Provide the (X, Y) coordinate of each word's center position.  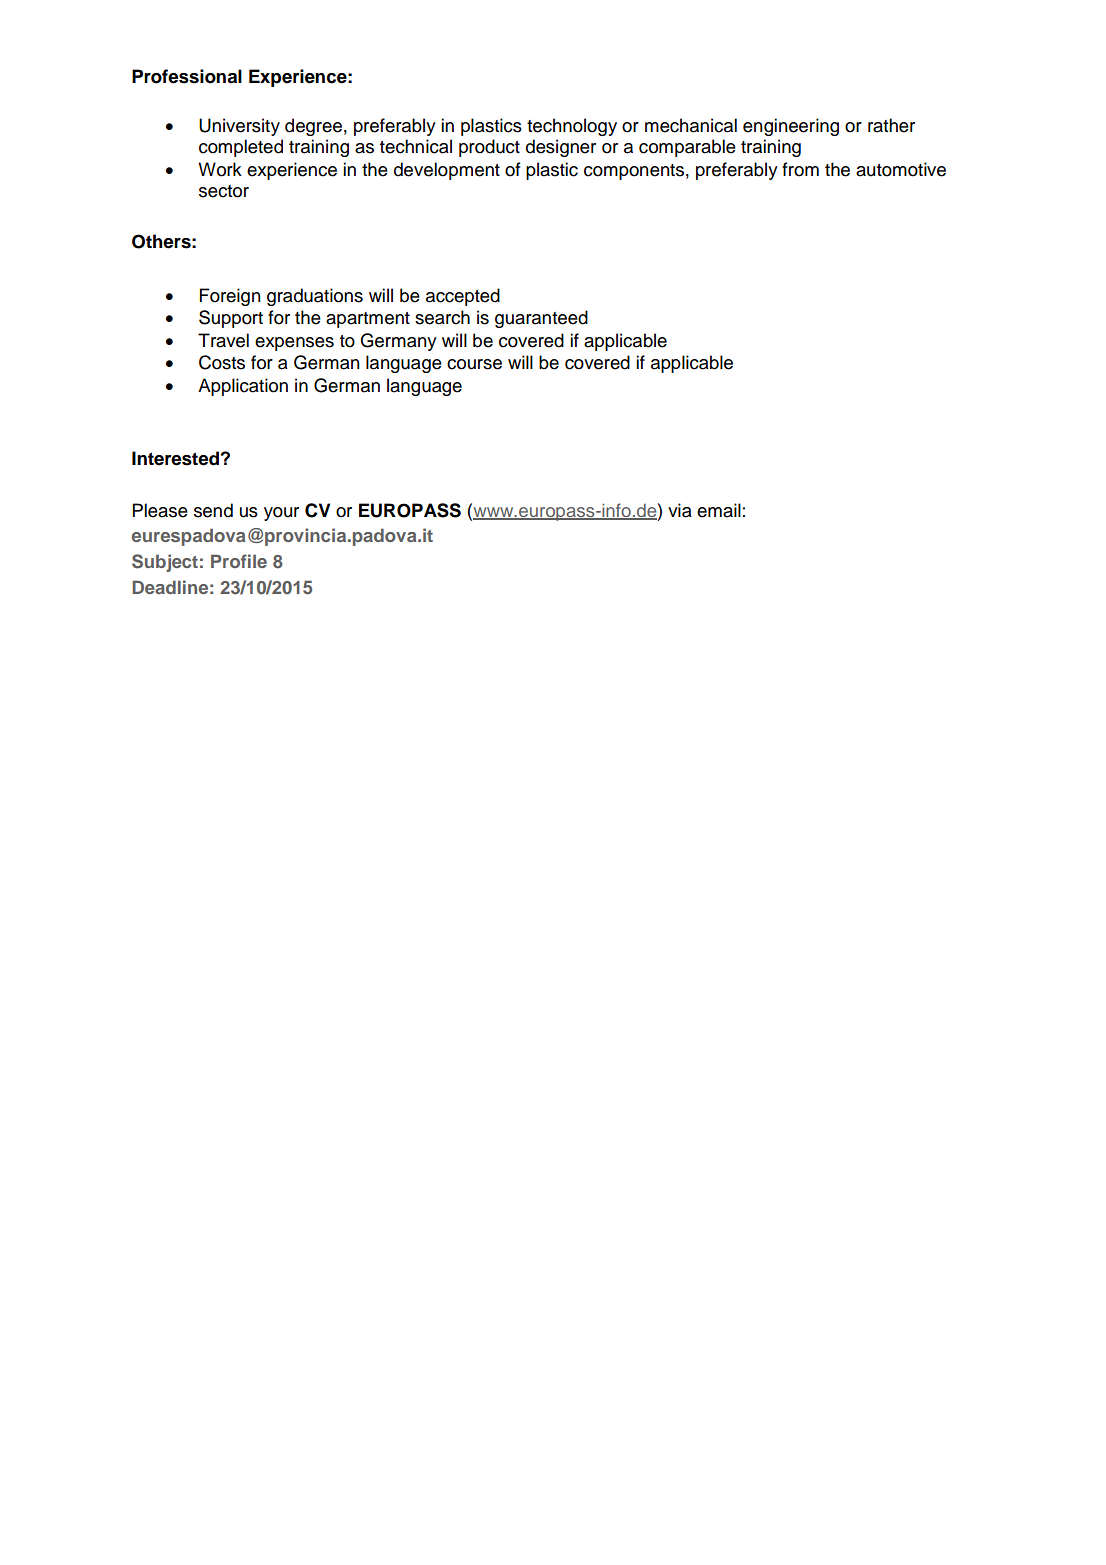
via (680, 510)
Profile (239, 561)
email (719, 510)
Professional (187, 76)
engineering (791, 127)
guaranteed (541, 319)
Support (231, 319)
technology (572, 127)
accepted (463, 297)
